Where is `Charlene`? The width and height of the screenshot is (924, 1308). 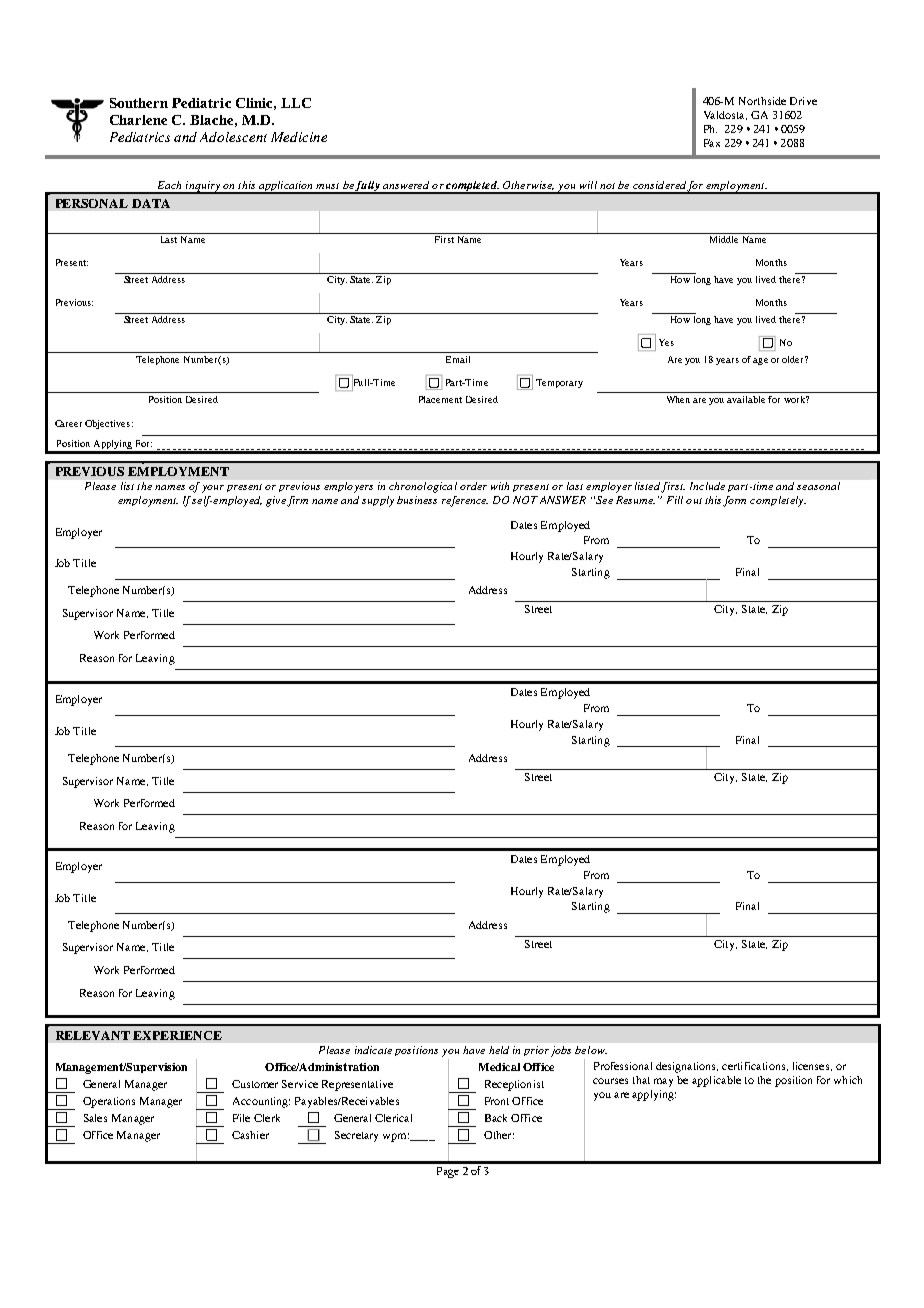 Charlene is located at coordinates (138, 120).
